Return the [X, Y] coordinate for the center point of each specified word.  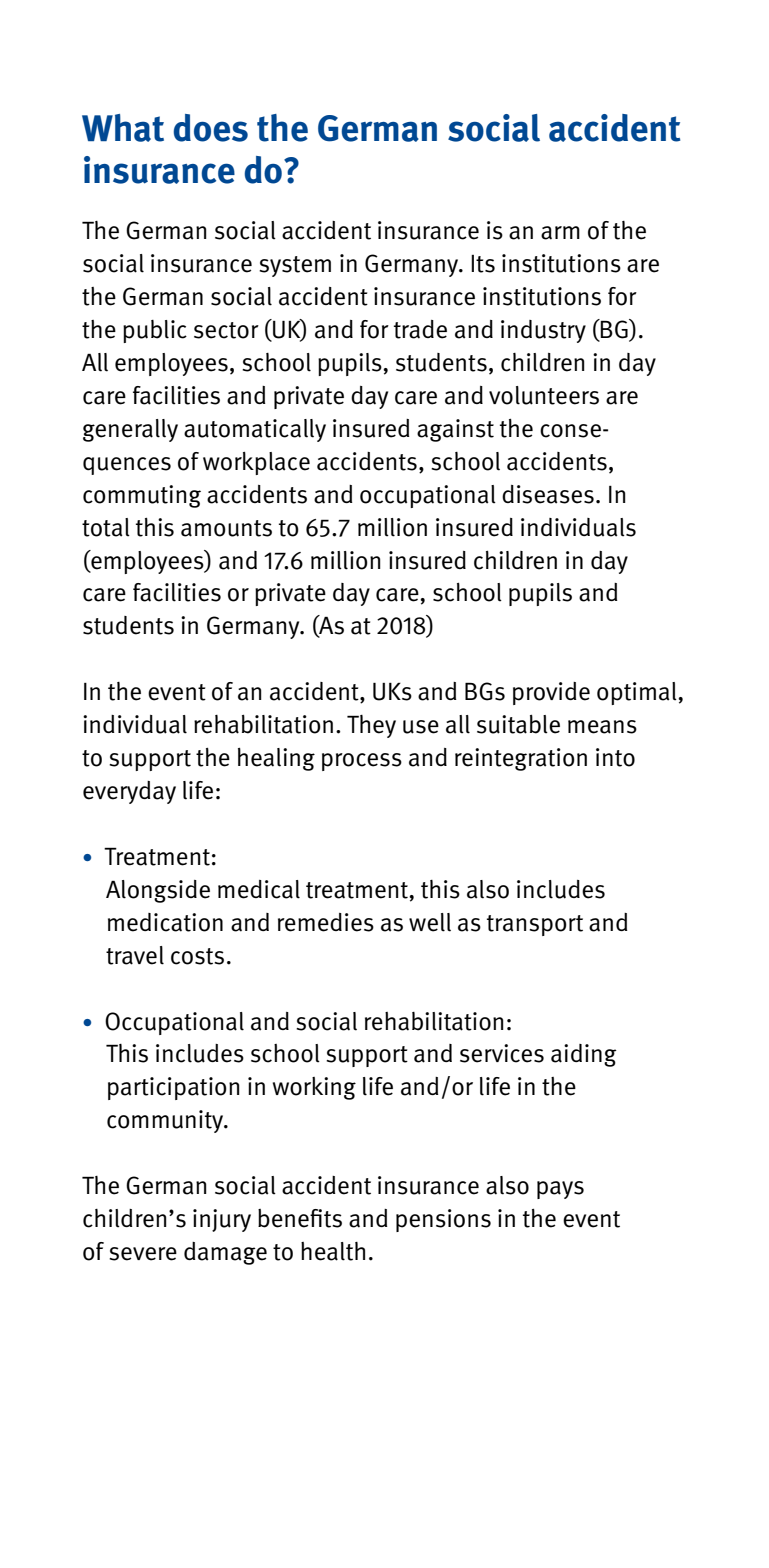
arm [560, 233]
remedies [326, 922]
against [455, 430]
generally [130, 430]
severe [143, 1254]
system [295, 266]
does [210, 128]
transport [535, 925]
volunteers [544, 395]
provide [551, 693]
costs [197, 956]
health [333, 1251]
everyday [129, 792]
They [371, 726]
